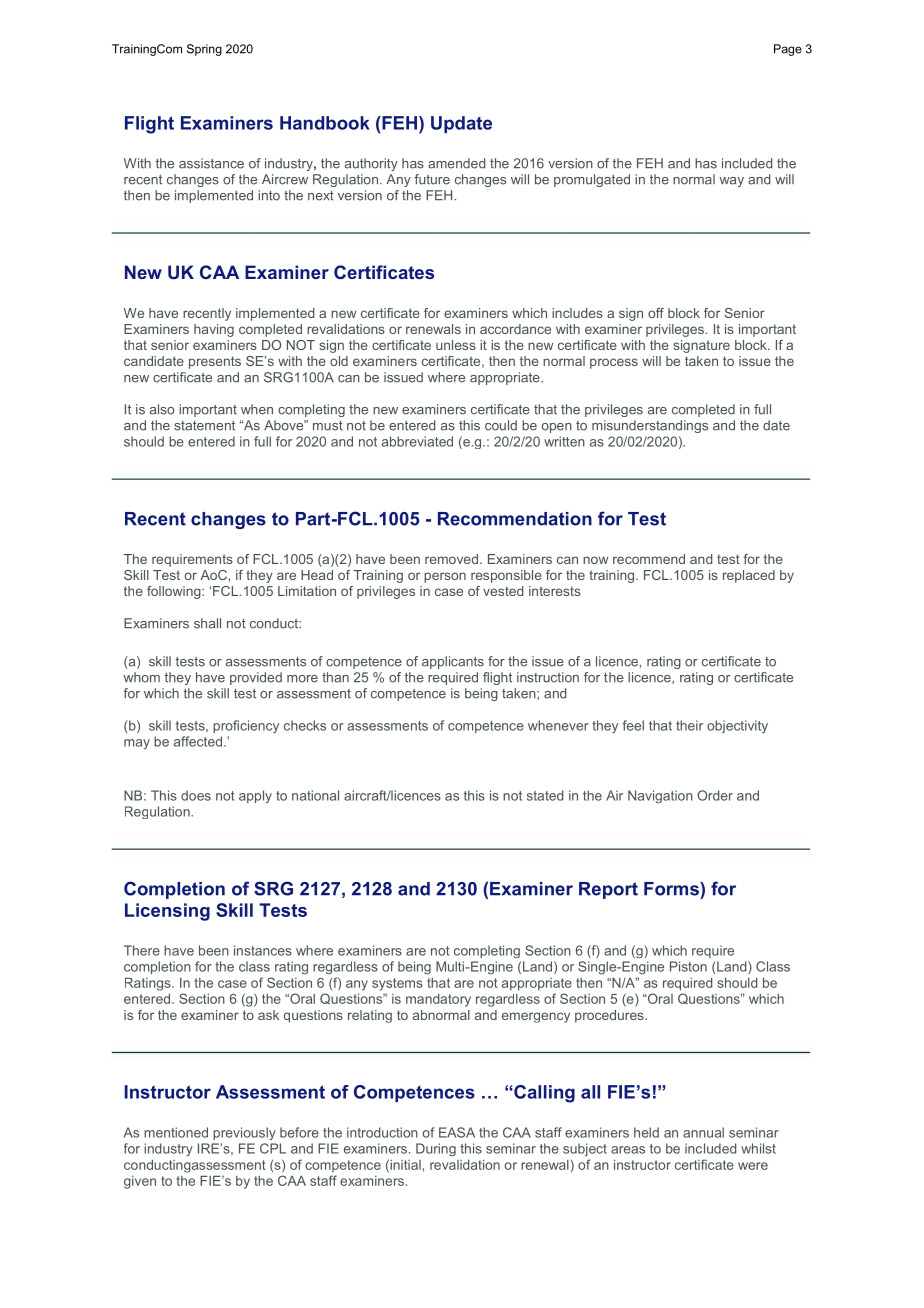  What do you see at coordinates (689, 725) in the document?
I see `their` at bounding box center [689, 725].
